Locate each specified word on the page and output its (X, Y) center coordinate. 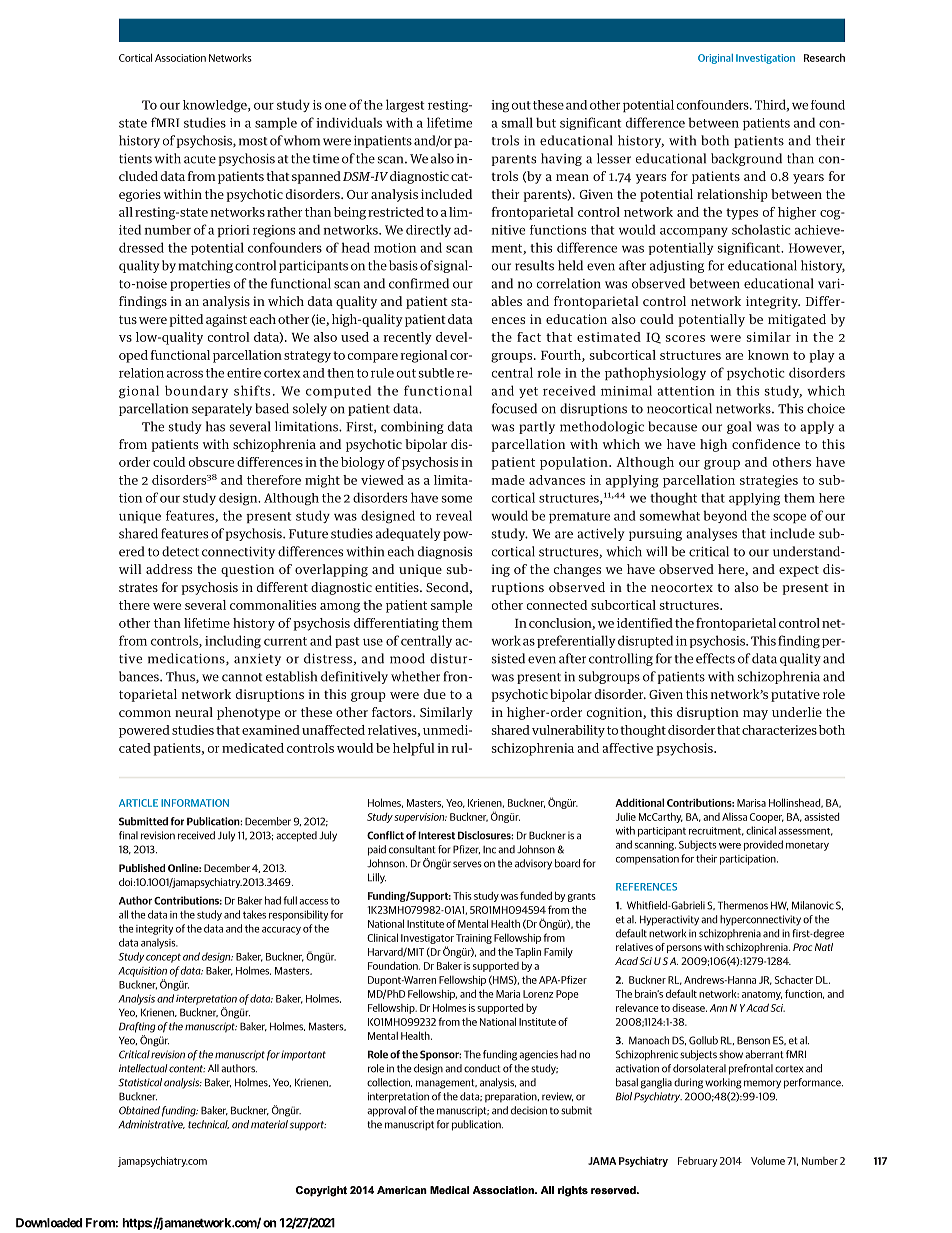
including (233, 642)
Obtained (139, 1110)
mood (407, 658)
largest (405, 106)
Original (715, 59)
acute (200, 159)
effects (715, 658)
